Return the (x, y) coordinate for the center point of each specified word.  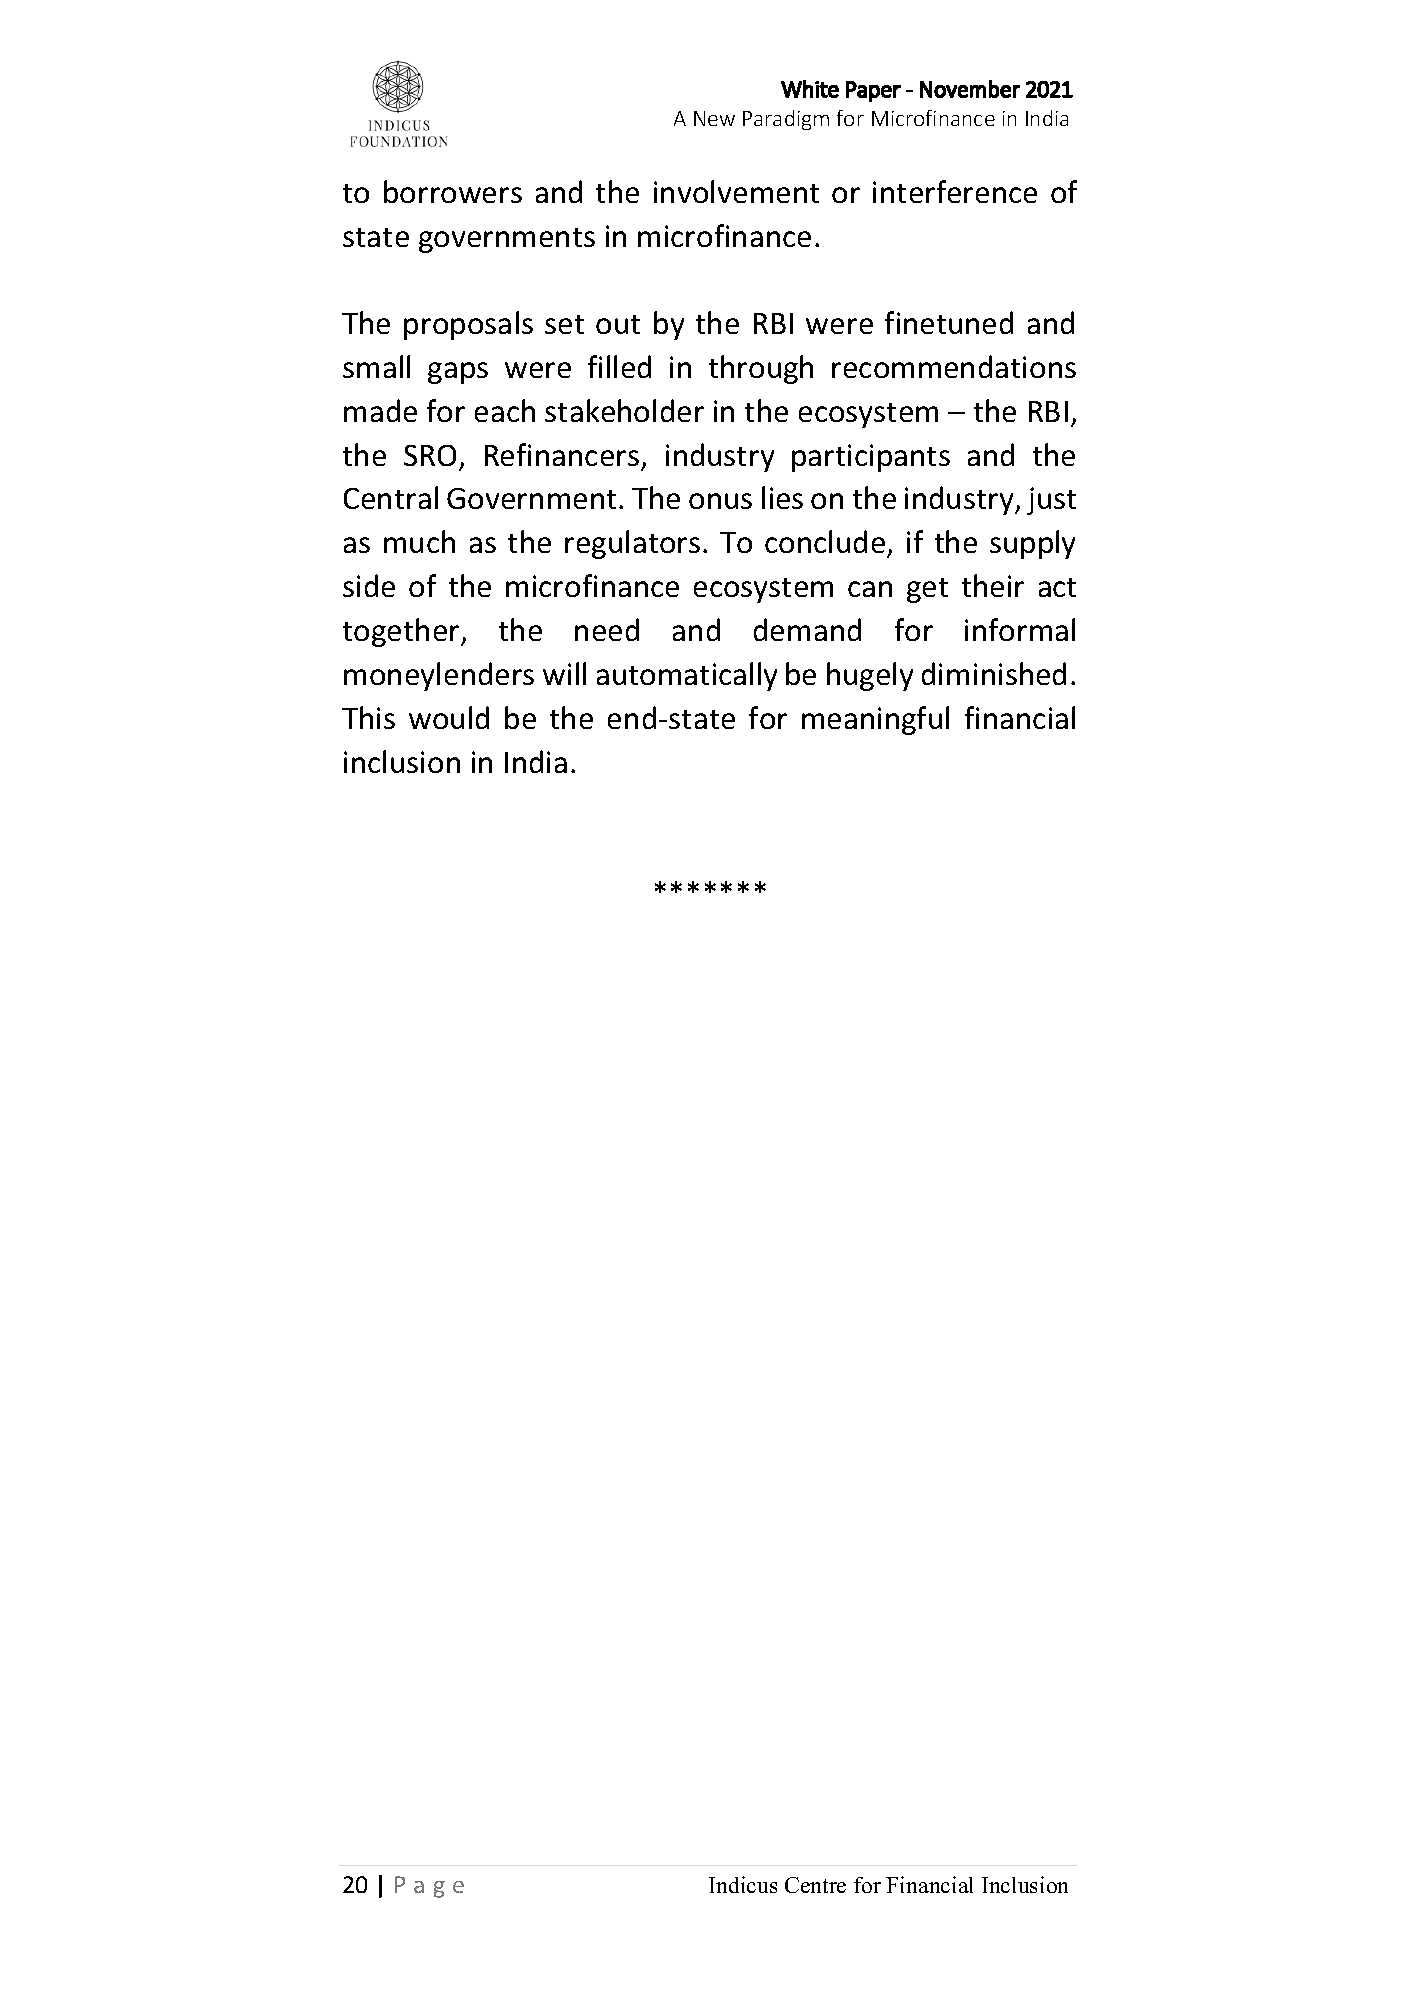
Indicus (743, 1884)
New (714, 118)
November (970, 89)
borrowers (453, 191)
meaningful (875, 720)
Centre (815, 1885)
